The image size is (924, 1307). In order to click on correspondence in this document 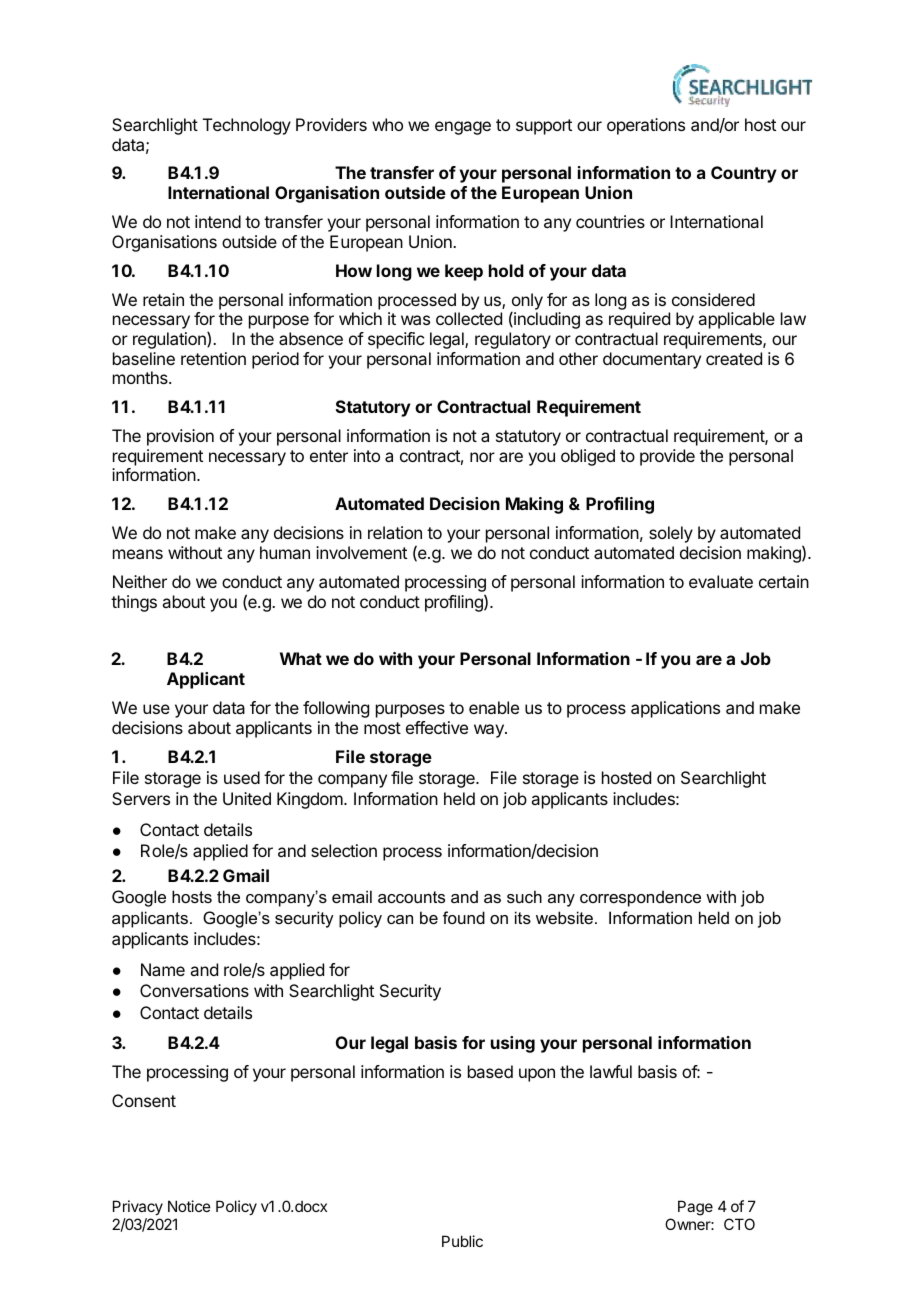, I will do `click(640, 898)`.
